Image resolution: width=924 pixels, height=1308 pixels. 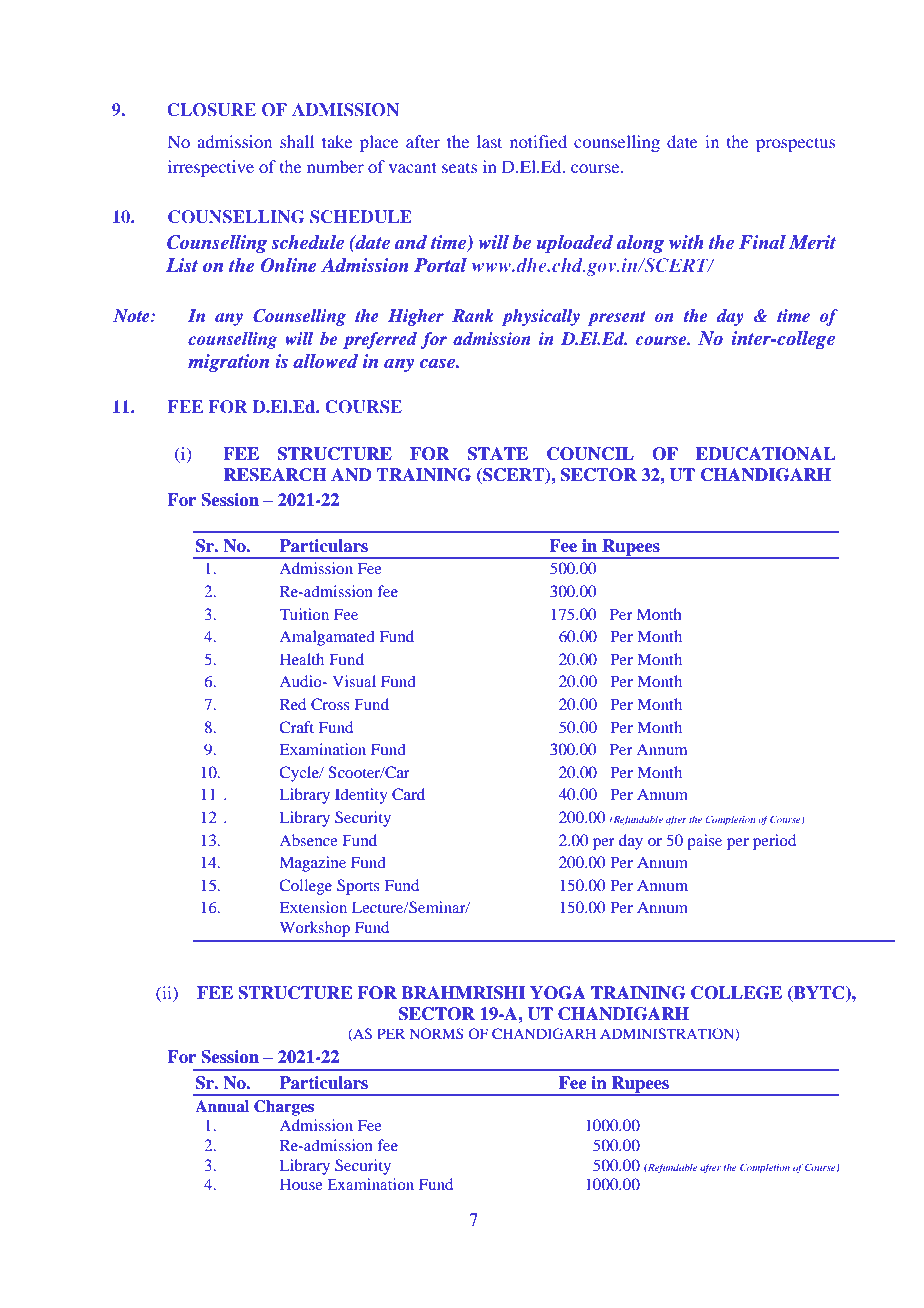 I want to click on Card, so click(x=408, y=794).
